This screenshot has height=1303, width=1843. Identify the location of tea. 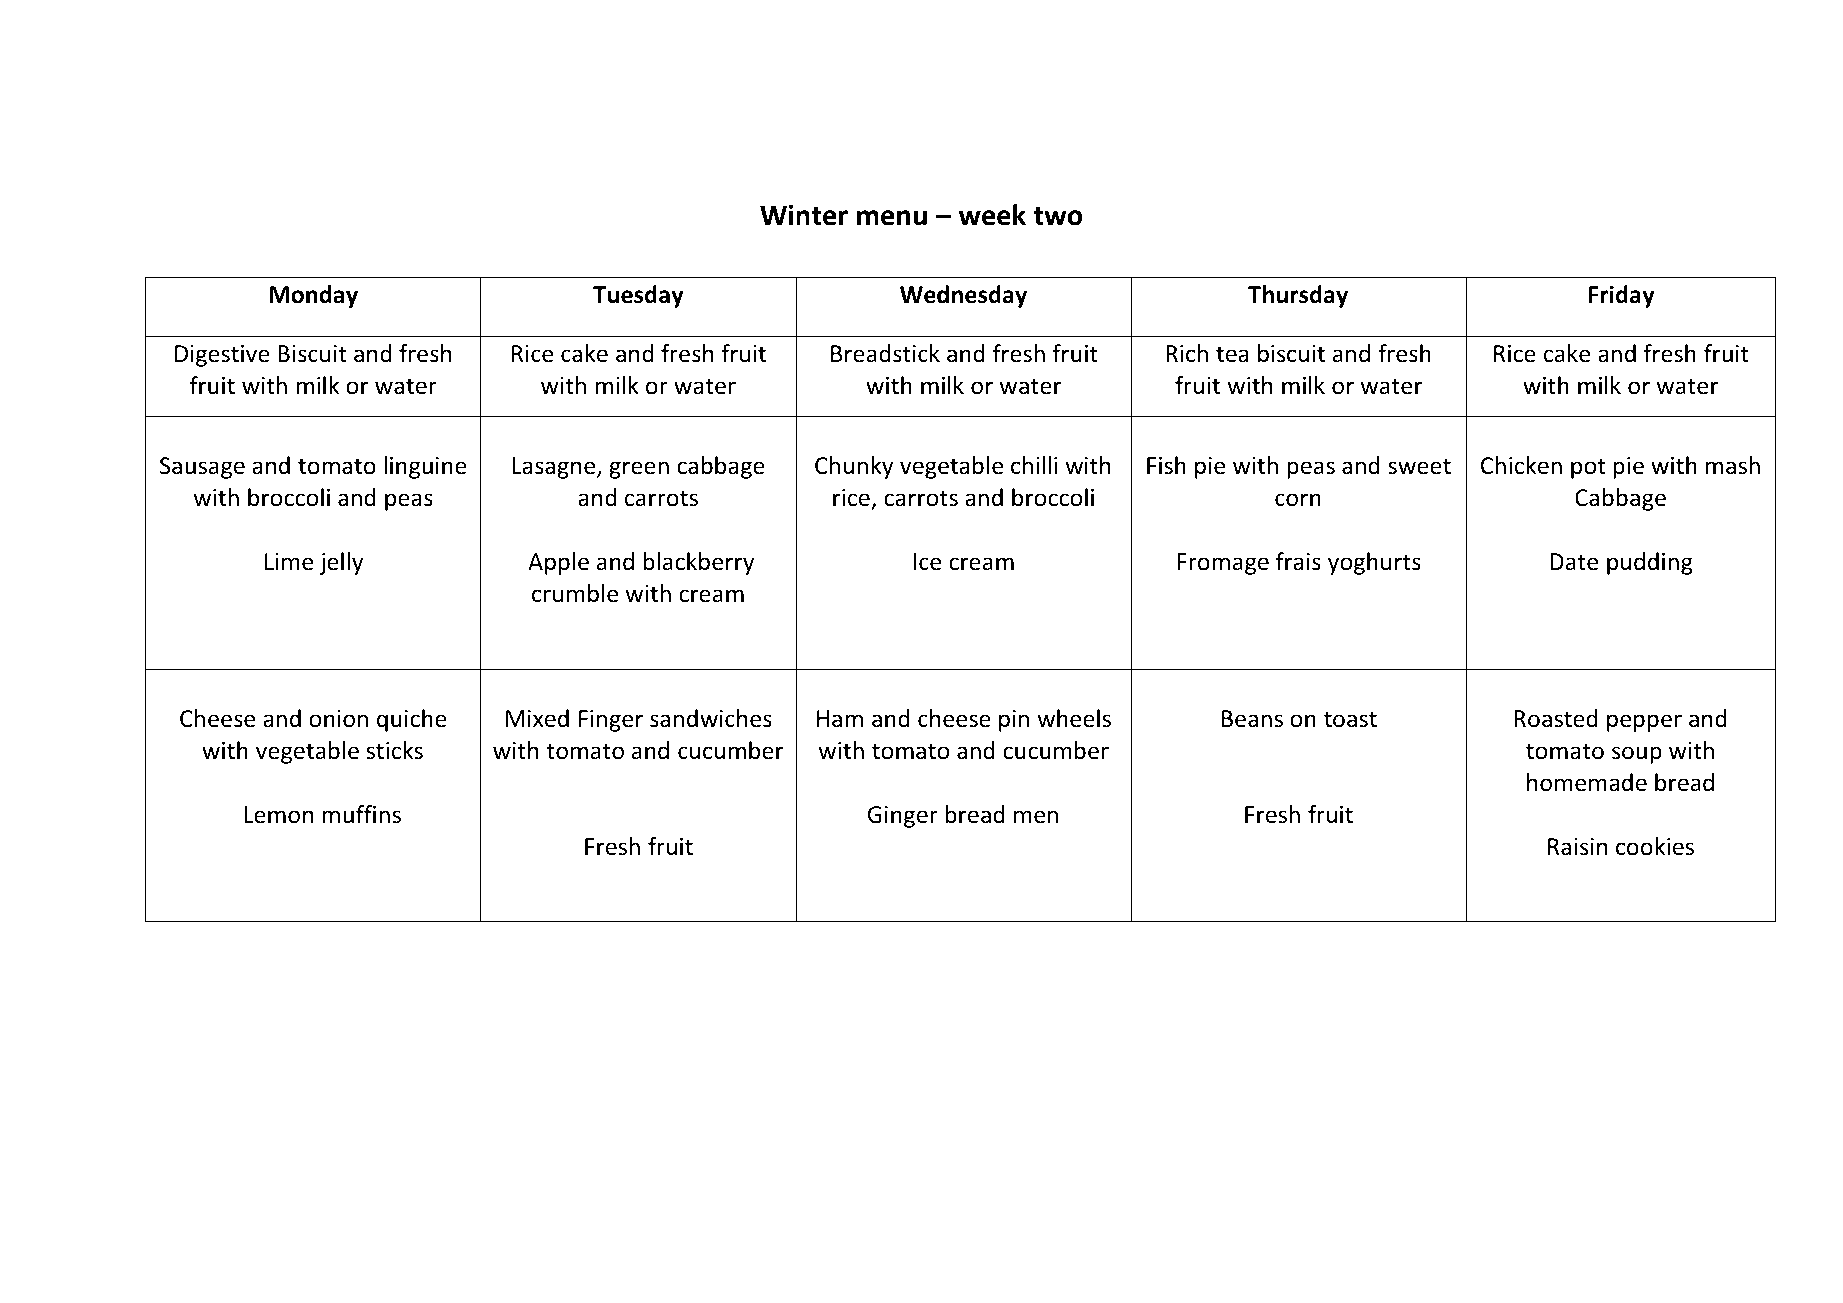
(1232, 354).
